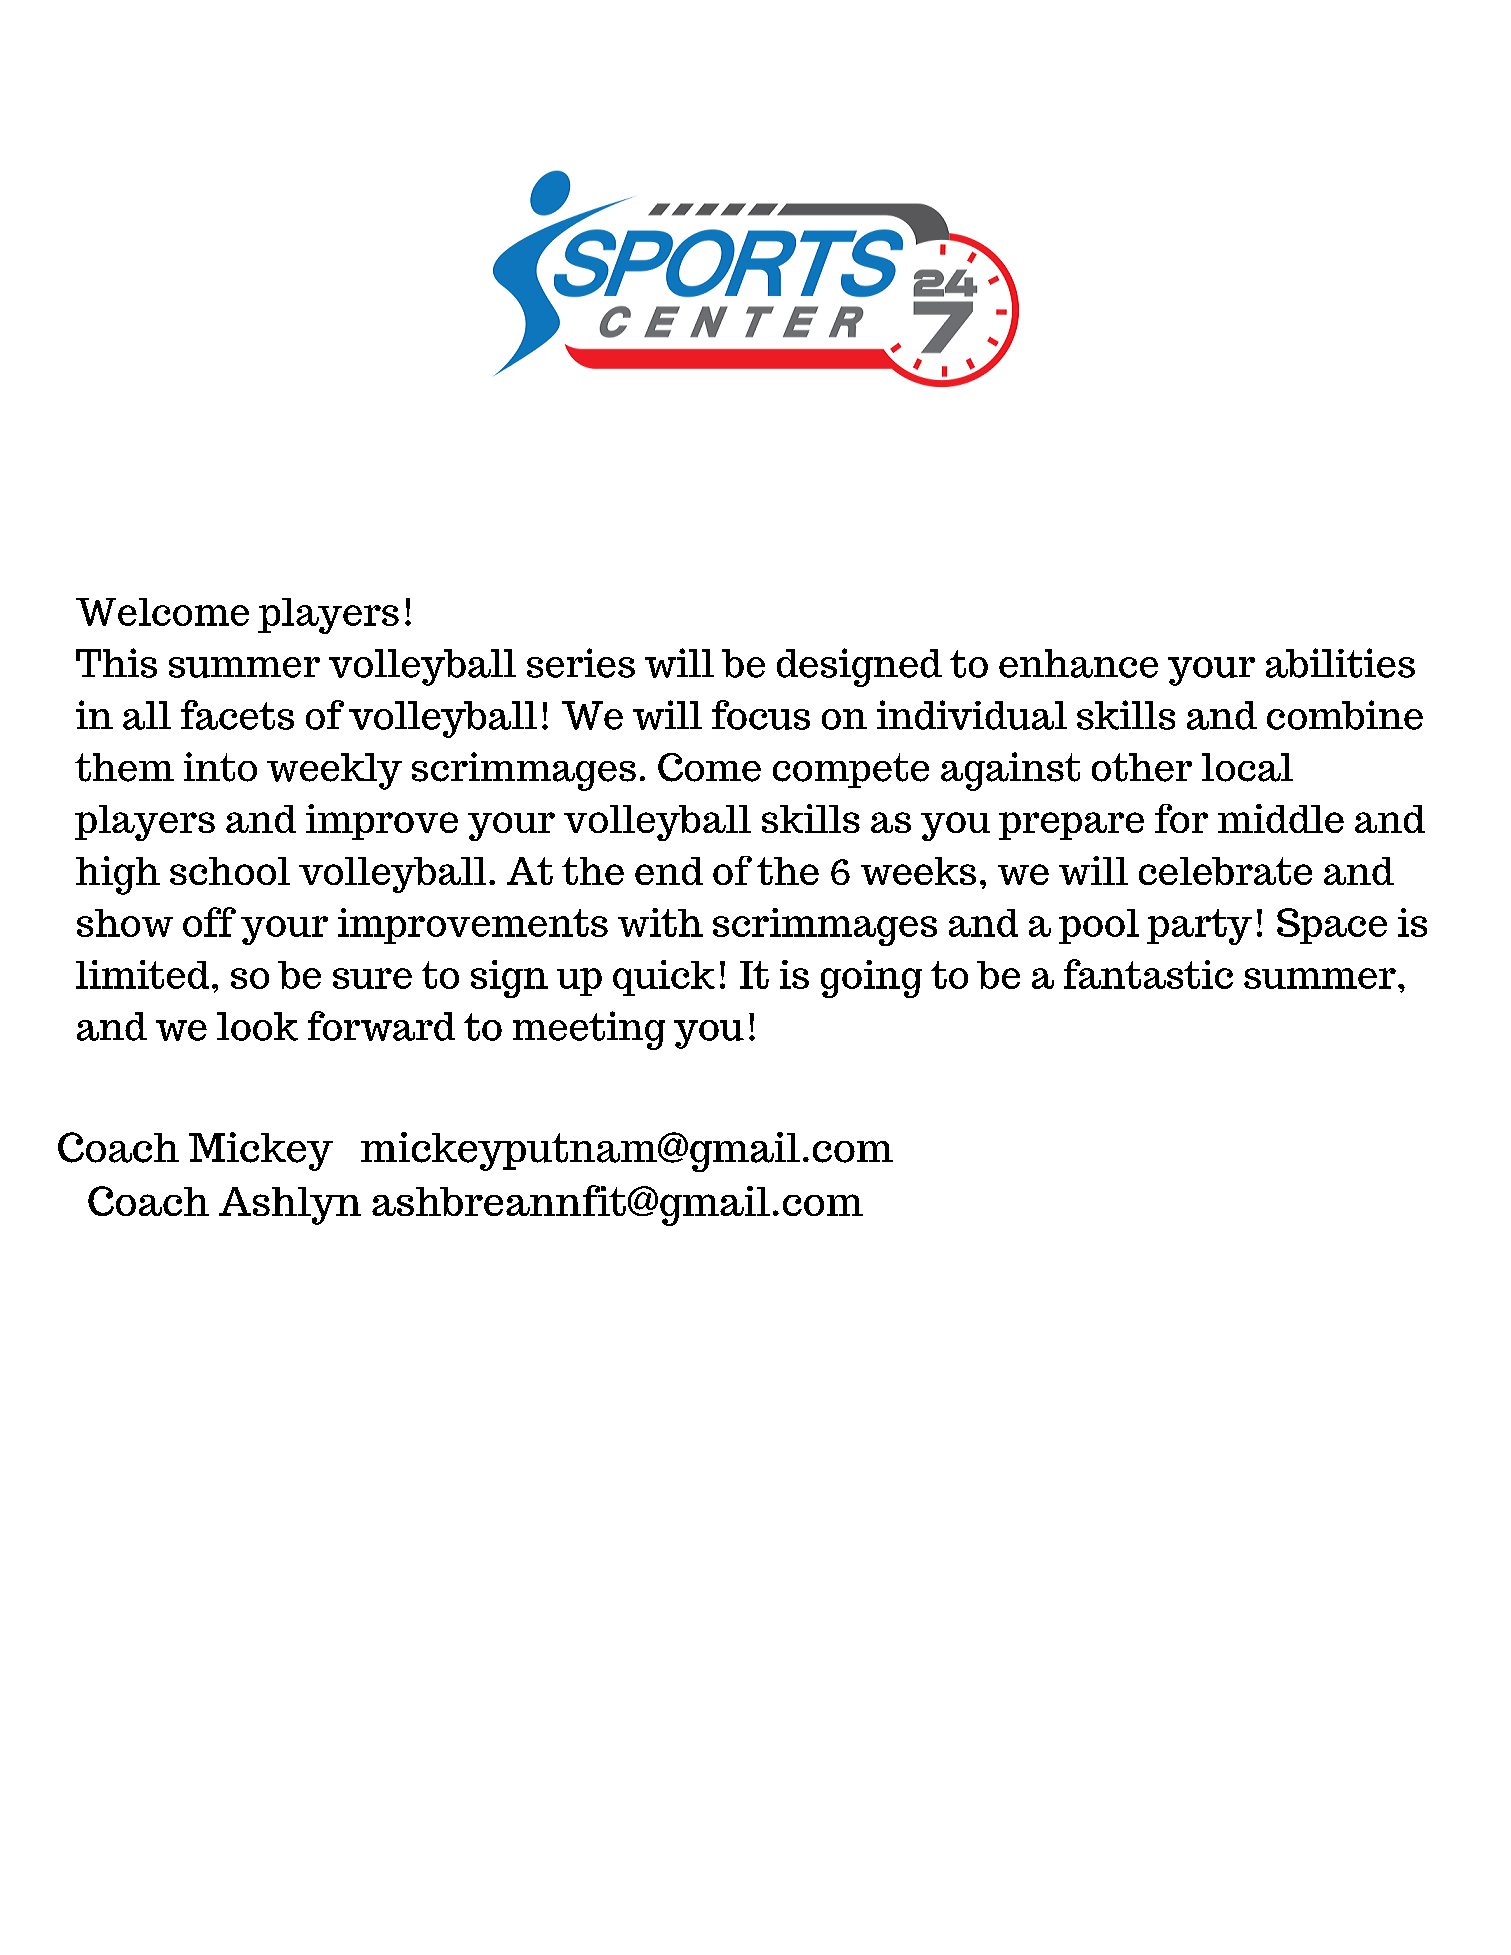 Image resolution: width=1511 pixels, height=1955 pixels. What do you see at coordinates (851, 770) in the screenshot?
I see `compete` at bounding box center [851, 770].
